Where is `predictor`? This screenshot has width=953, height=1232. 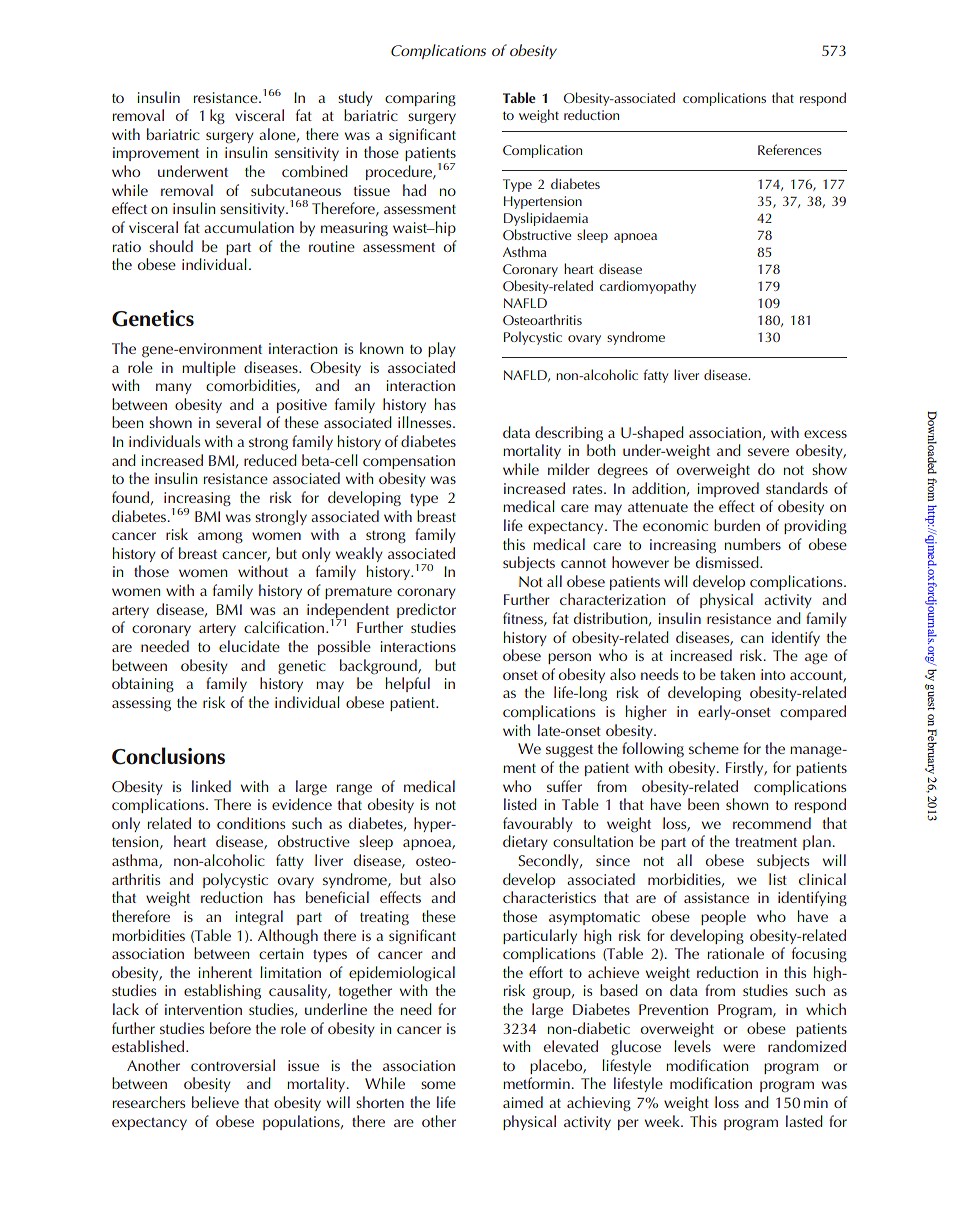 predictor is located at coordinates (426, 610).
